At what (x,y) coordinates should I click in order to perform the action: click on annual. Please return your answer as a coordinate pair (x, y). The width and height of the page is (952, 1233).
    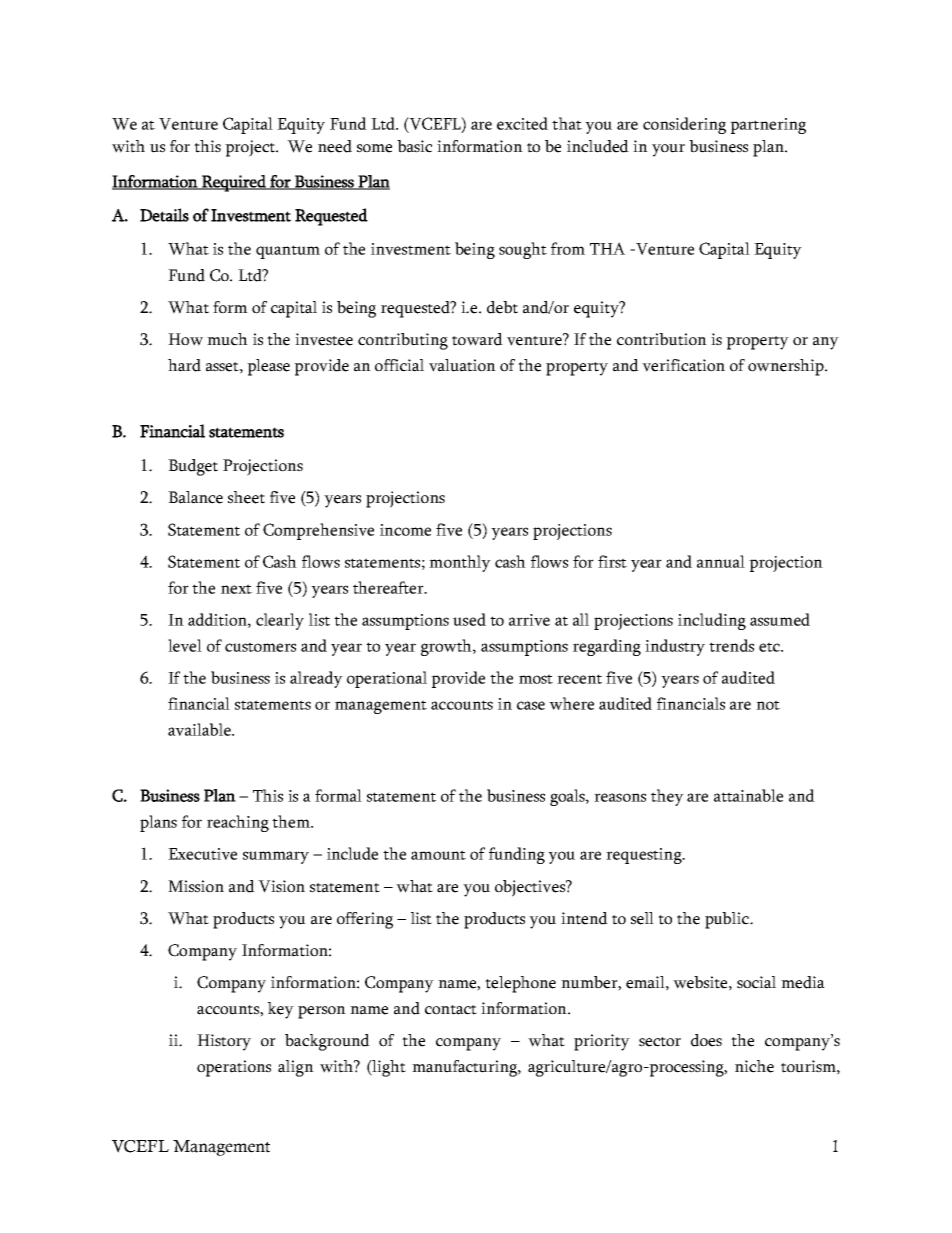
    Looking at the image, I should click on (721, 561).
